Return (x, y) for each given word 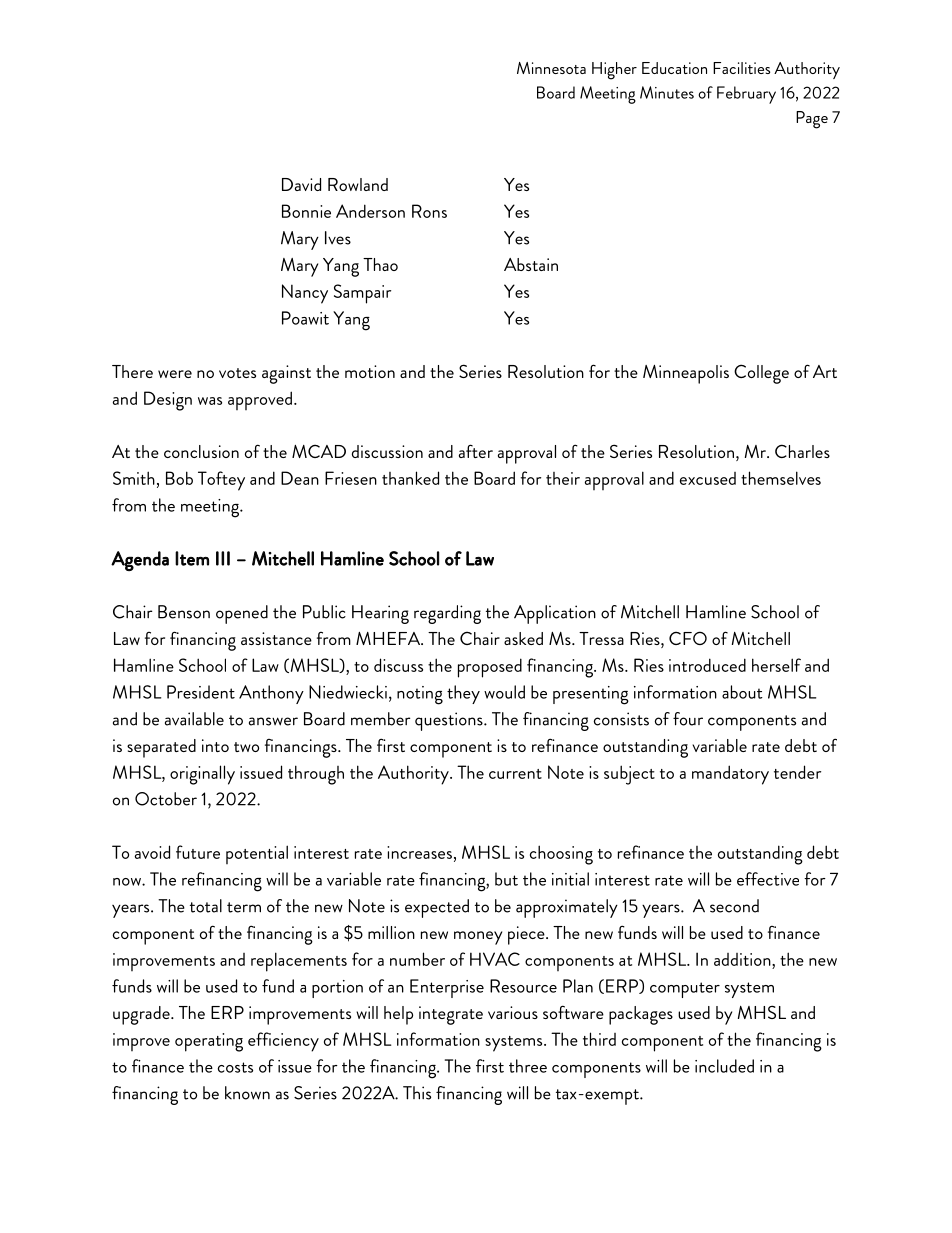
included (724, 1066)
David (301, 184)
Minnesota (551, 68)
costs (235, 1067)
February (746, 95)
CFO (688, 638)
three (528, 1066)
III (223, 558)
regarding (447, 614)
